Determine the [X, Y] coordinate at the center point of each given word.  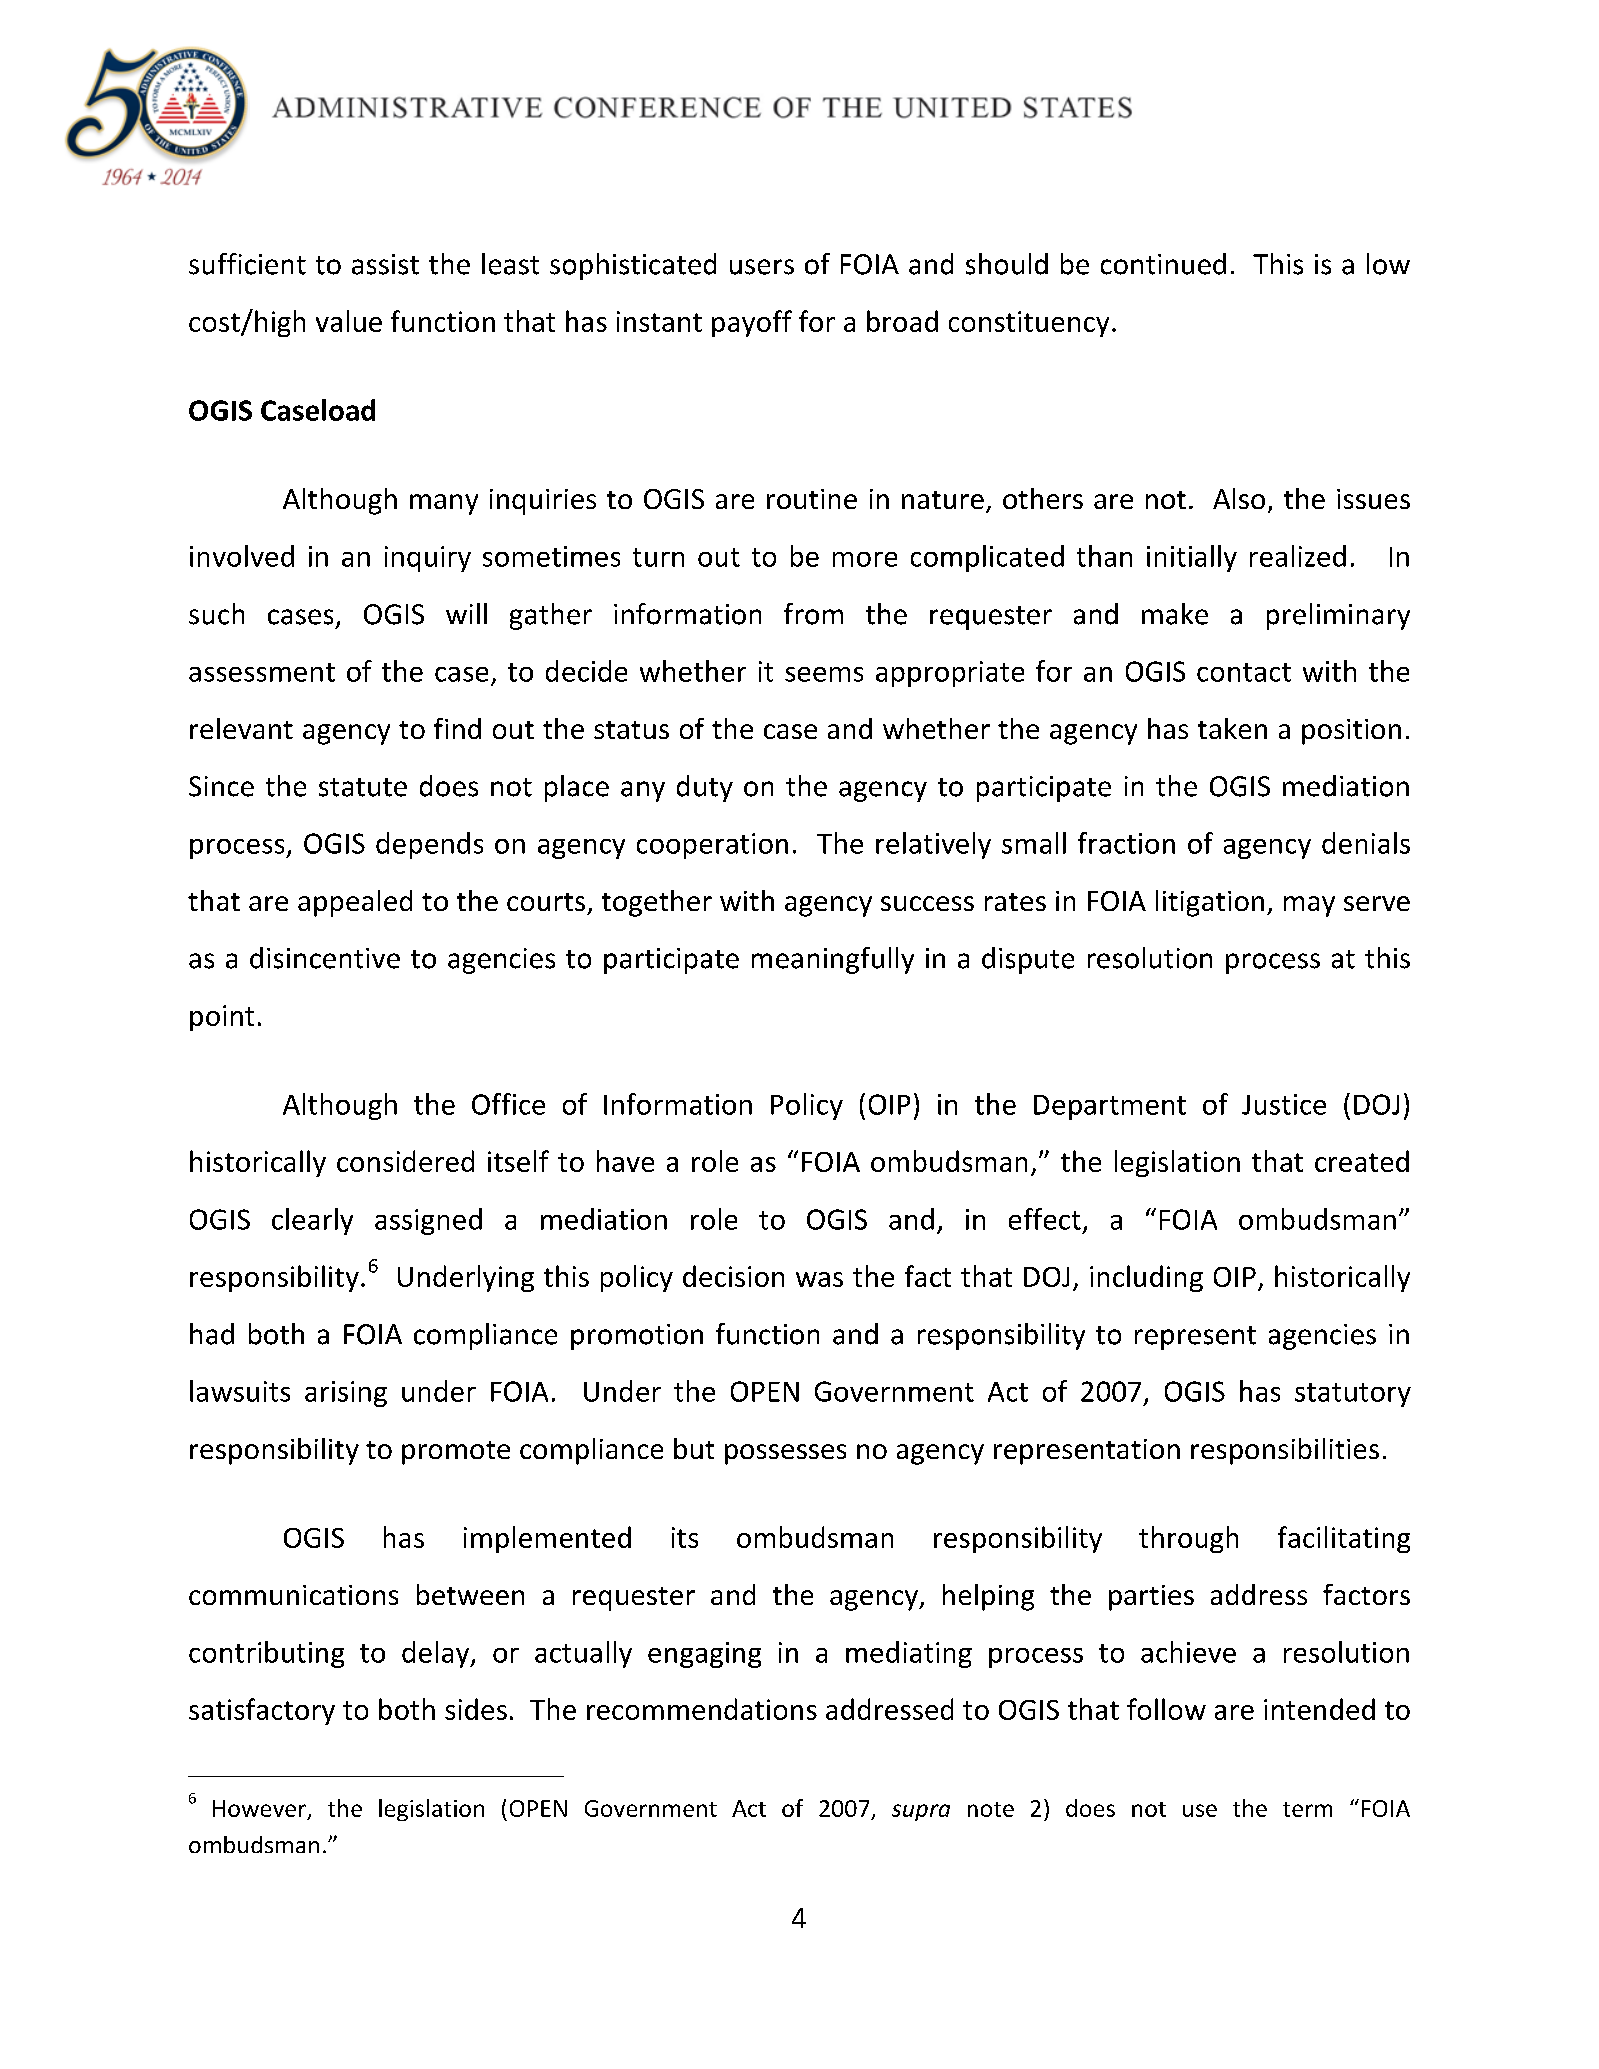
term [1307, 1809]
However [259, 1808]
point [222, 1018]
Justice [1284, 1104]
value [349, 321]
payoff [752, 323]
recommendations [702, 1709]
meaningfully [833, 960]
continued [1163, 264]
